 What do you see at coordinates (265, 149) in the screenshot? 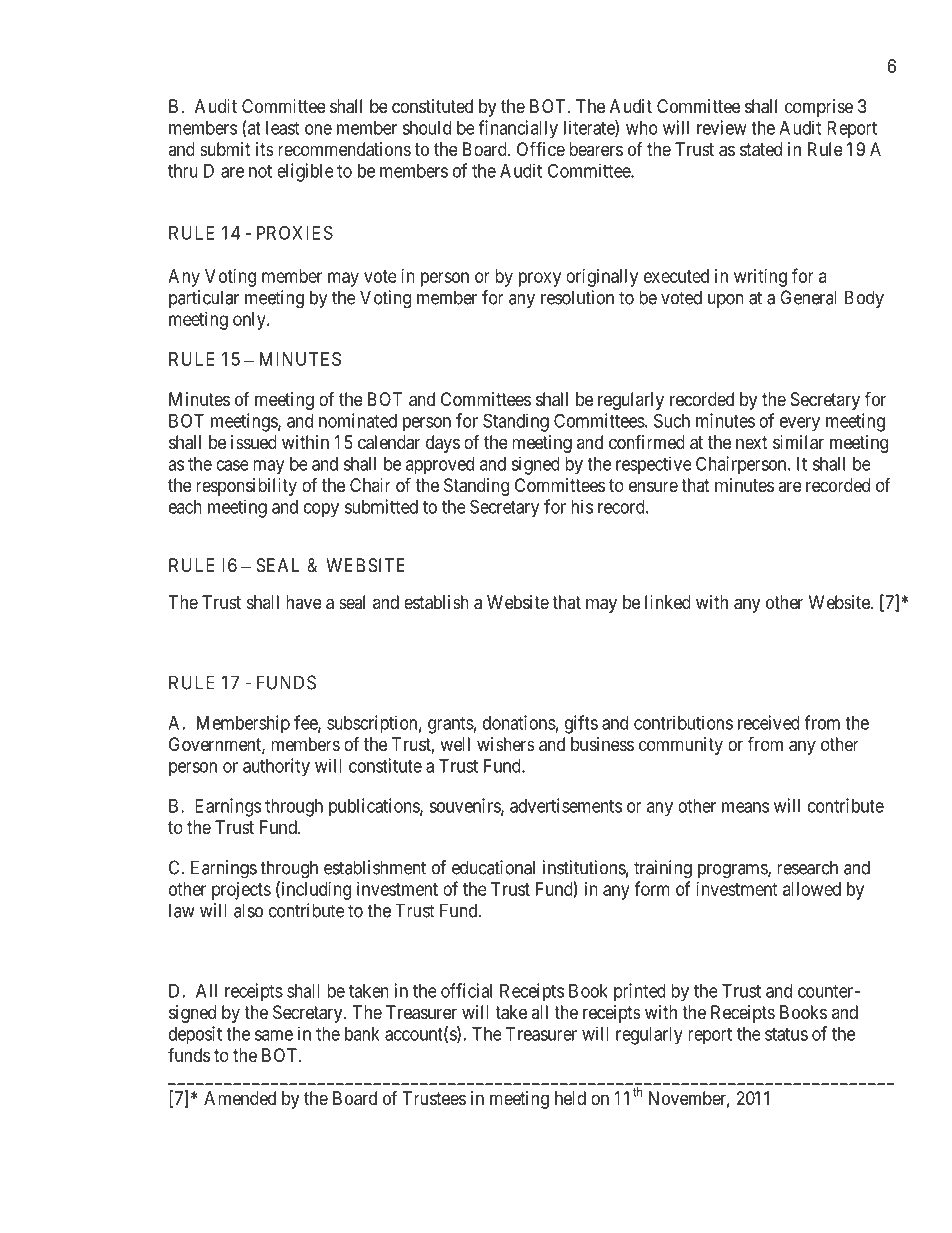
I see `its` at bounding box center [265, 149].
